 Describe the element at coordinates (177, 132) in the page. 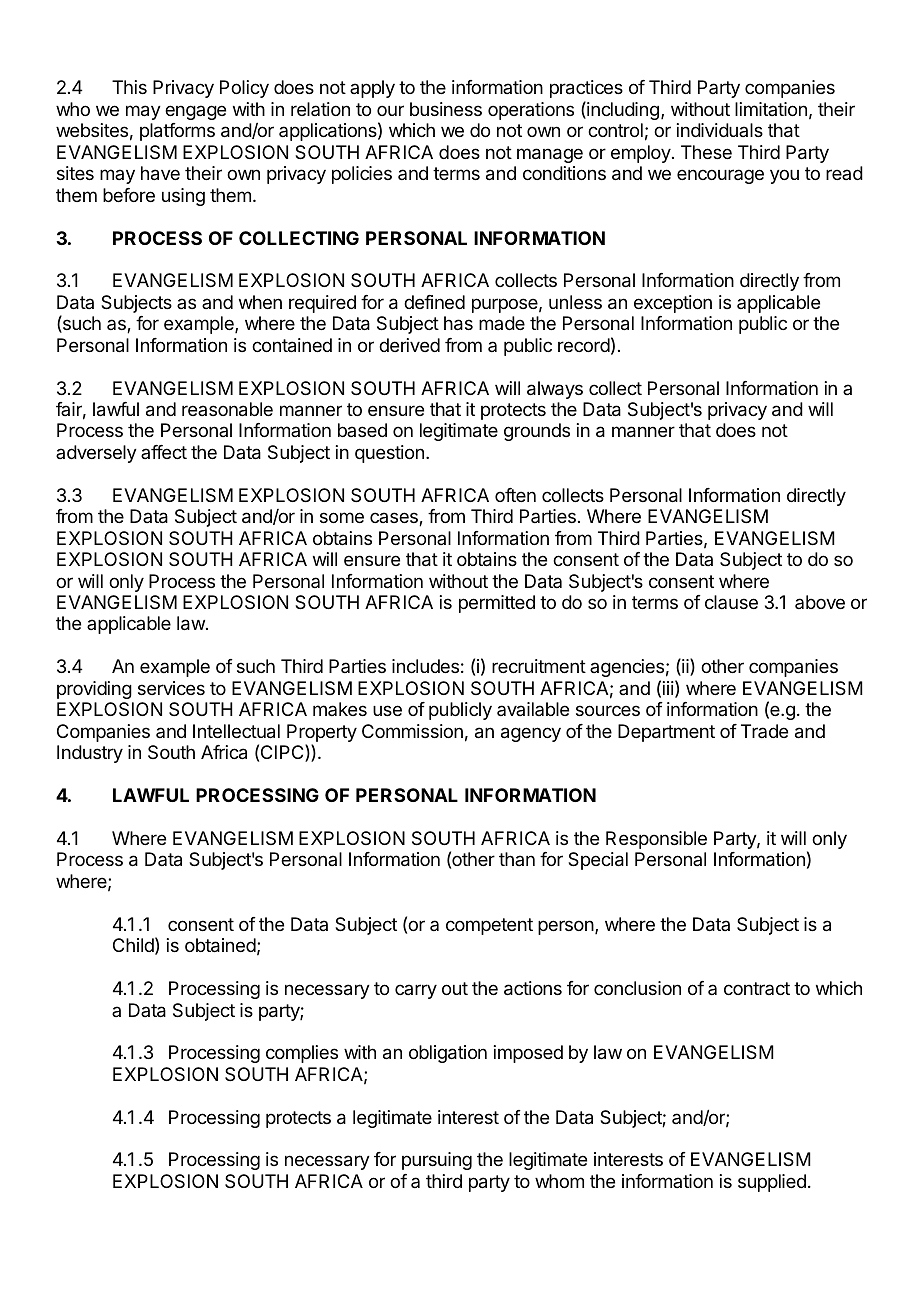

I see `platforms` at that location.
